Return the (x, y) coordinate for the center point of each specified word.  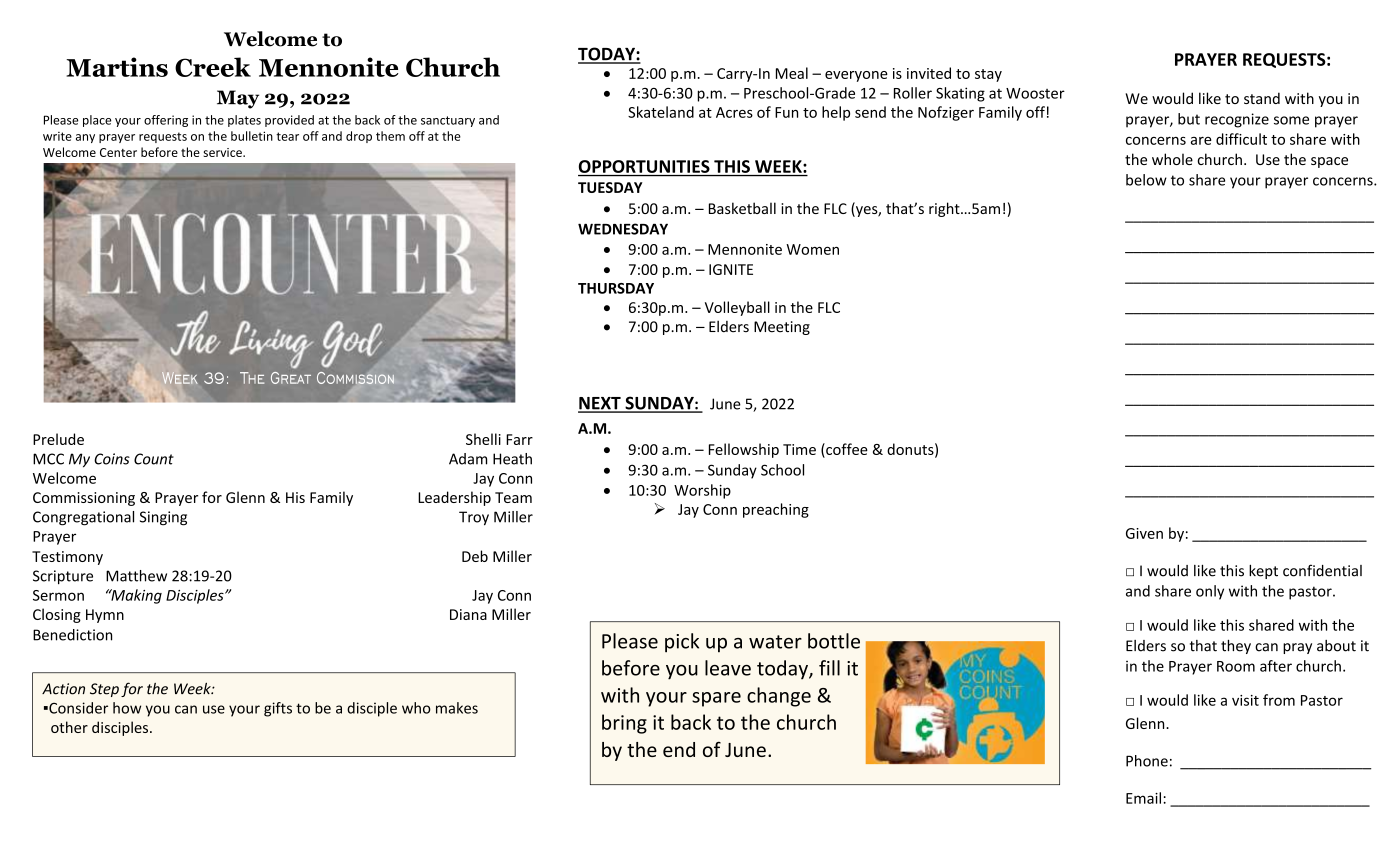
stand (1262, 98)
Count (154, 459)
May (238, 99)
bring (624, 724)
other (69, 727)
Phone (1147, 761)
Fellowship (744, 450)
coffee (846, 450)
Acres (734, 112)
